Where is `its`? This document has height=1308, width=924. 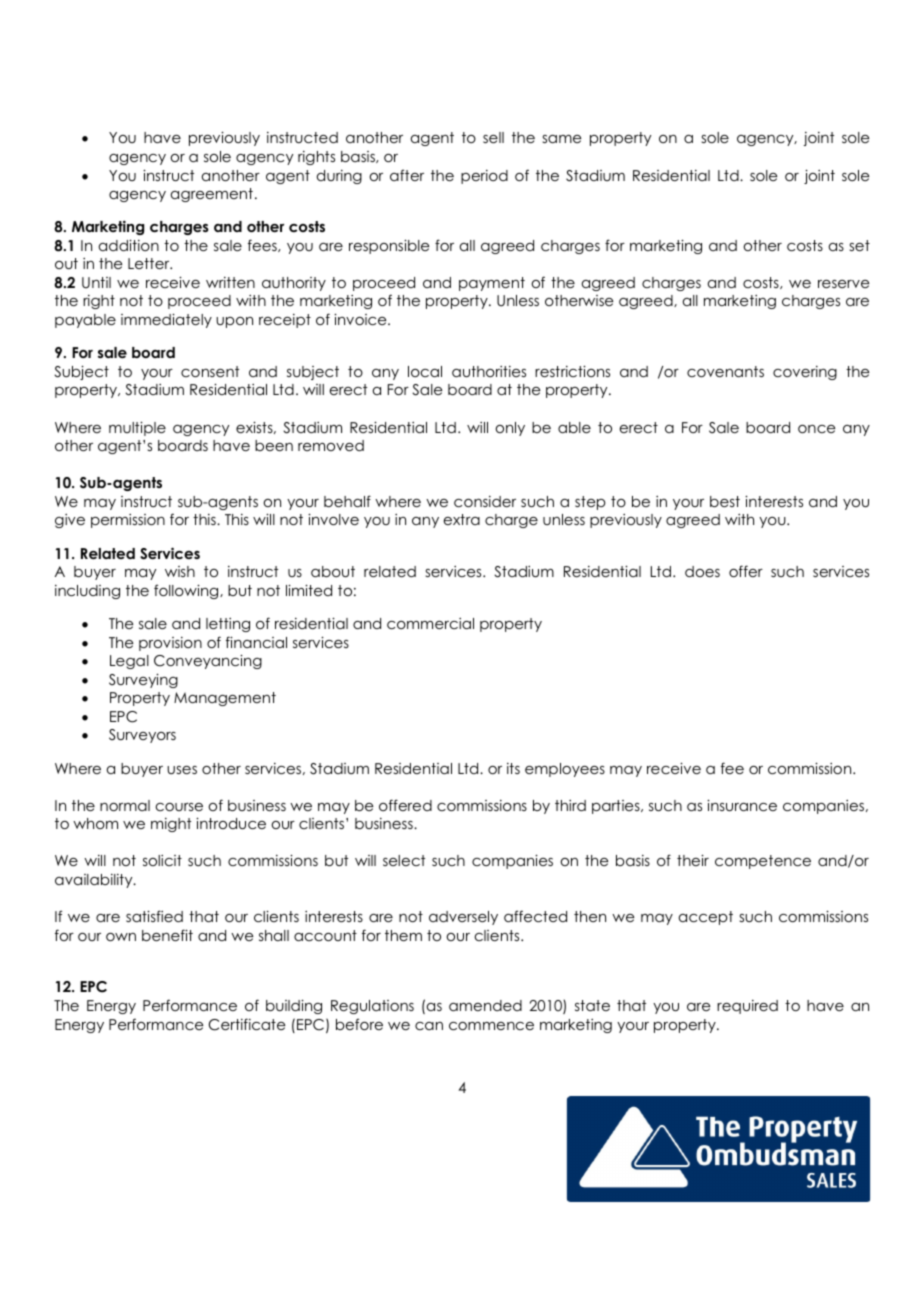
its is located at coordinates (513, 768).
